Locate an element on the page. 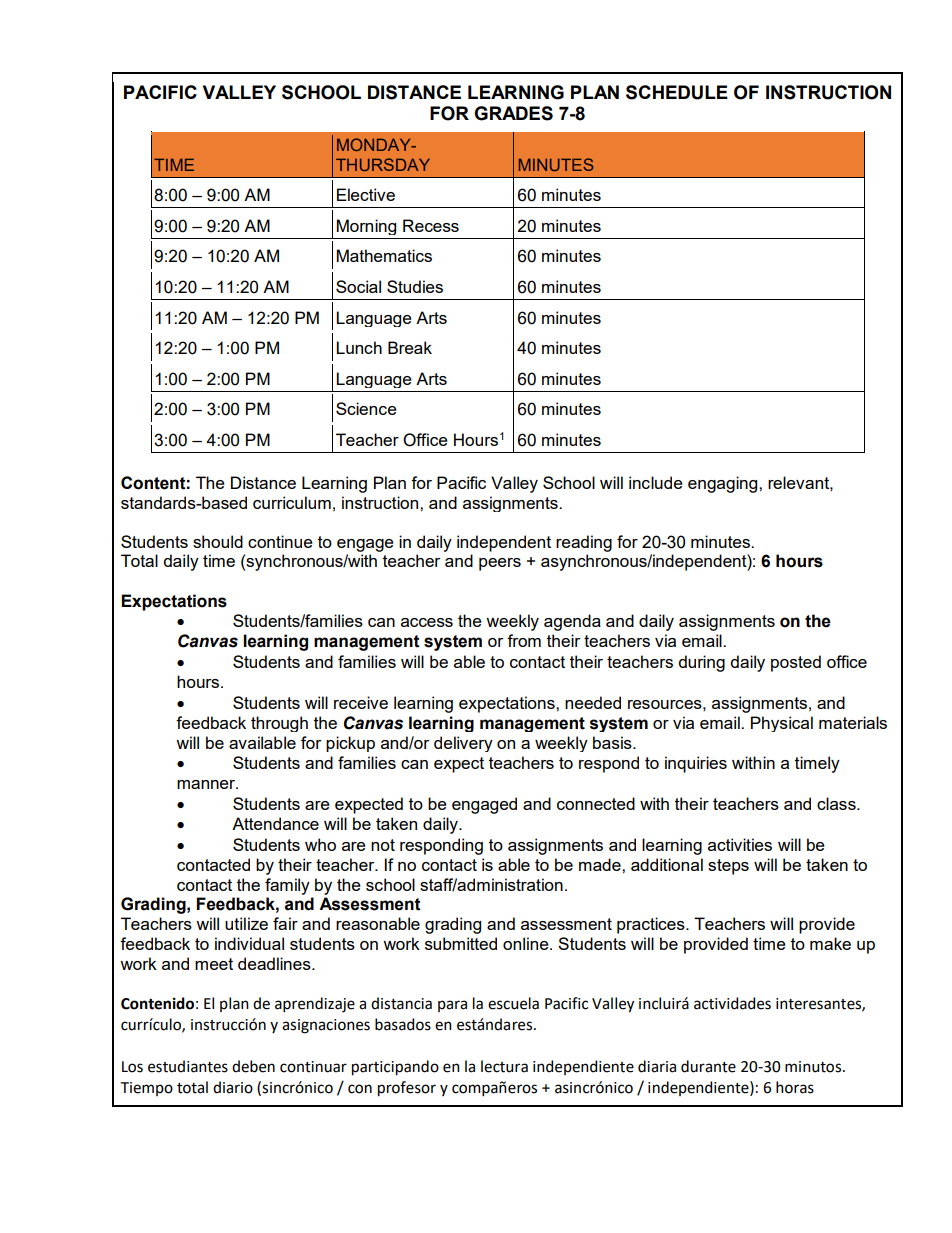  Science is located at coordinates (366, 408).
